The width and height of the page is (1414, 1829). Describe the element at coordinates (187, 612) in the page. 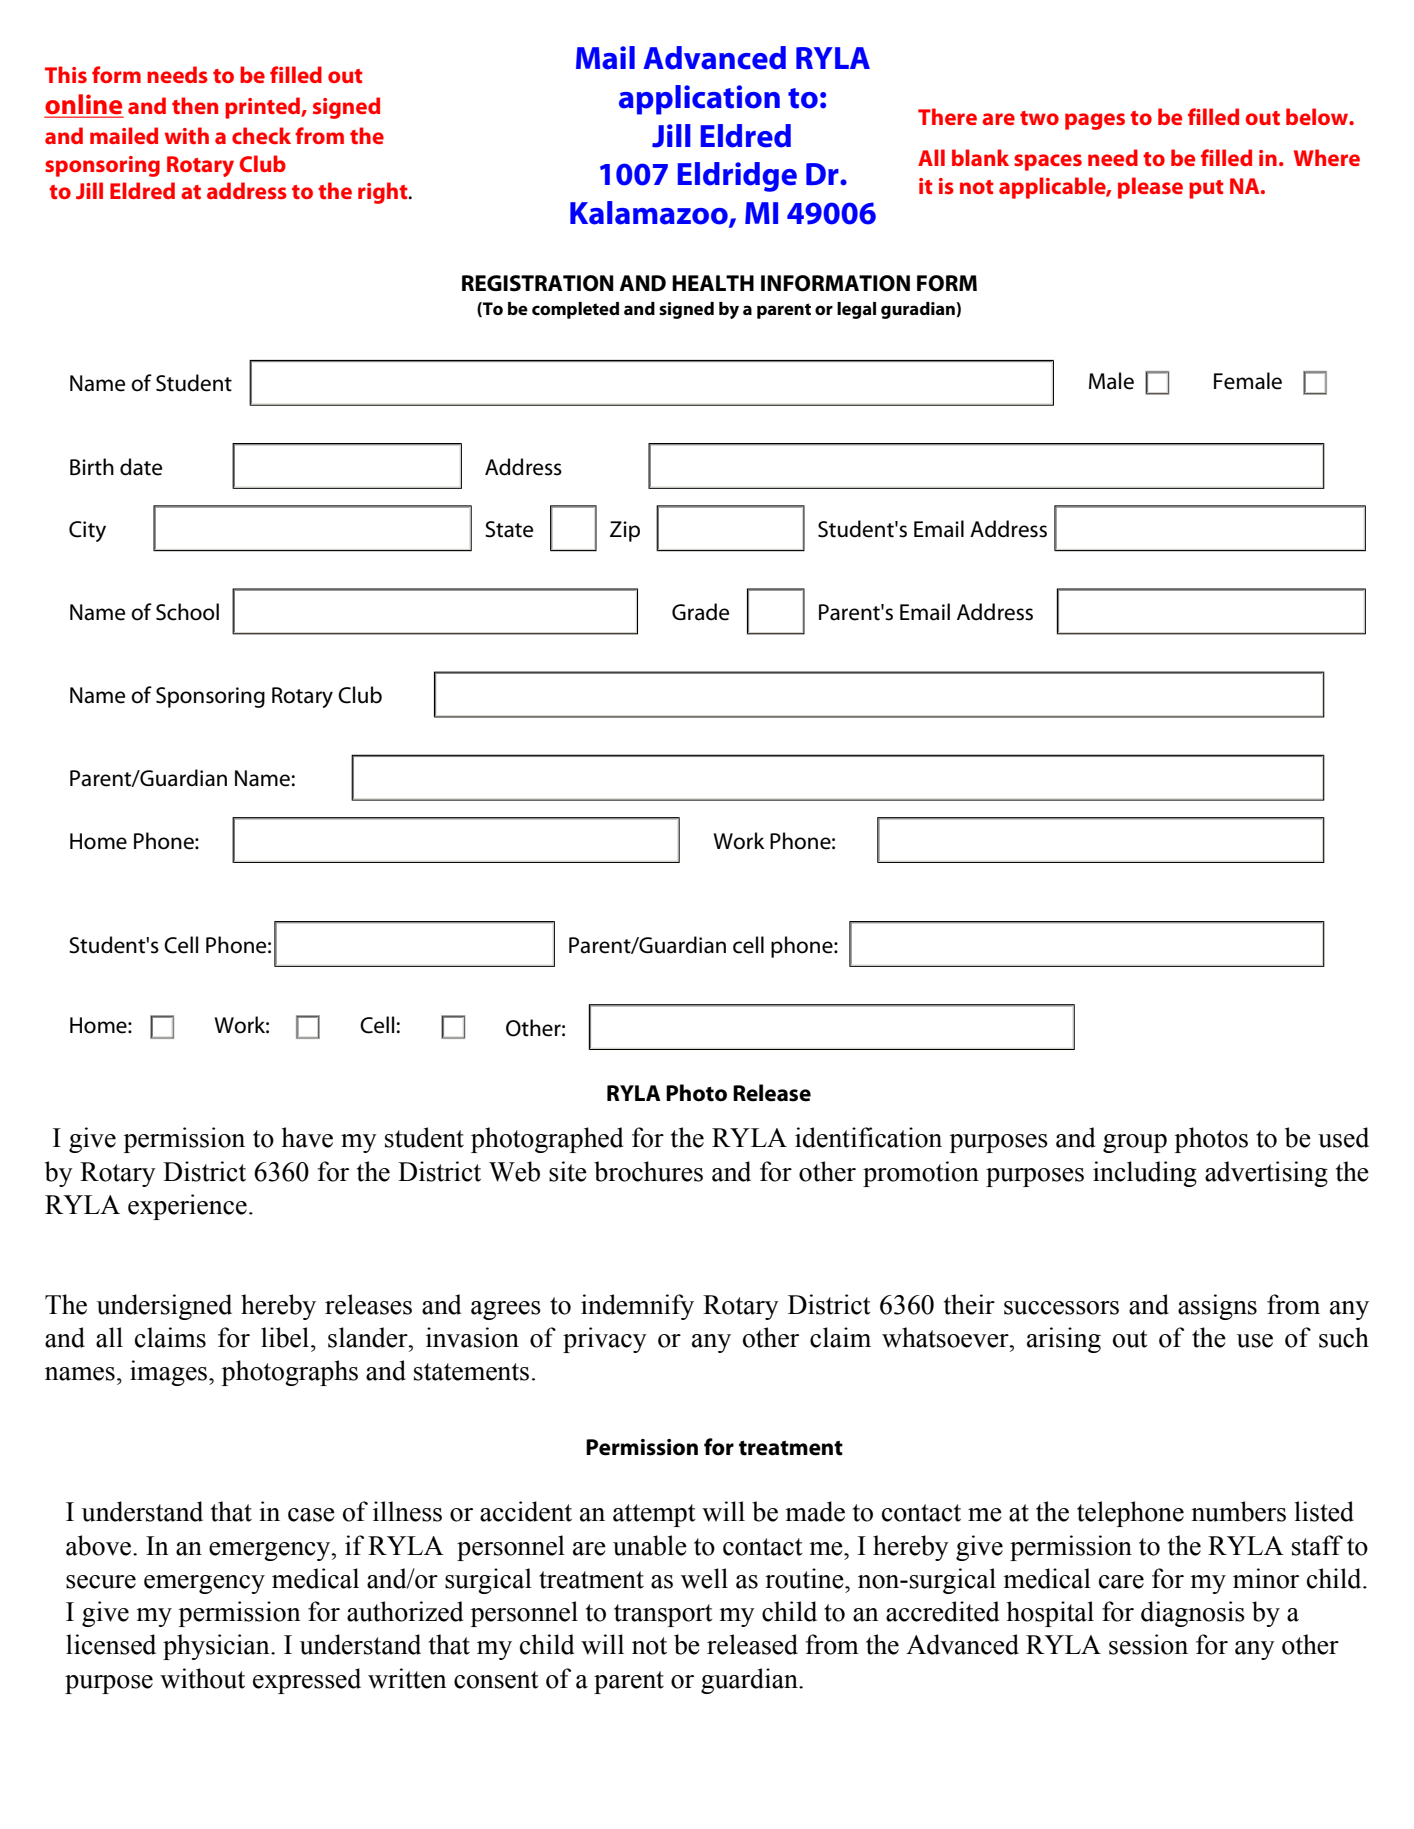

I see `School` at that location.
